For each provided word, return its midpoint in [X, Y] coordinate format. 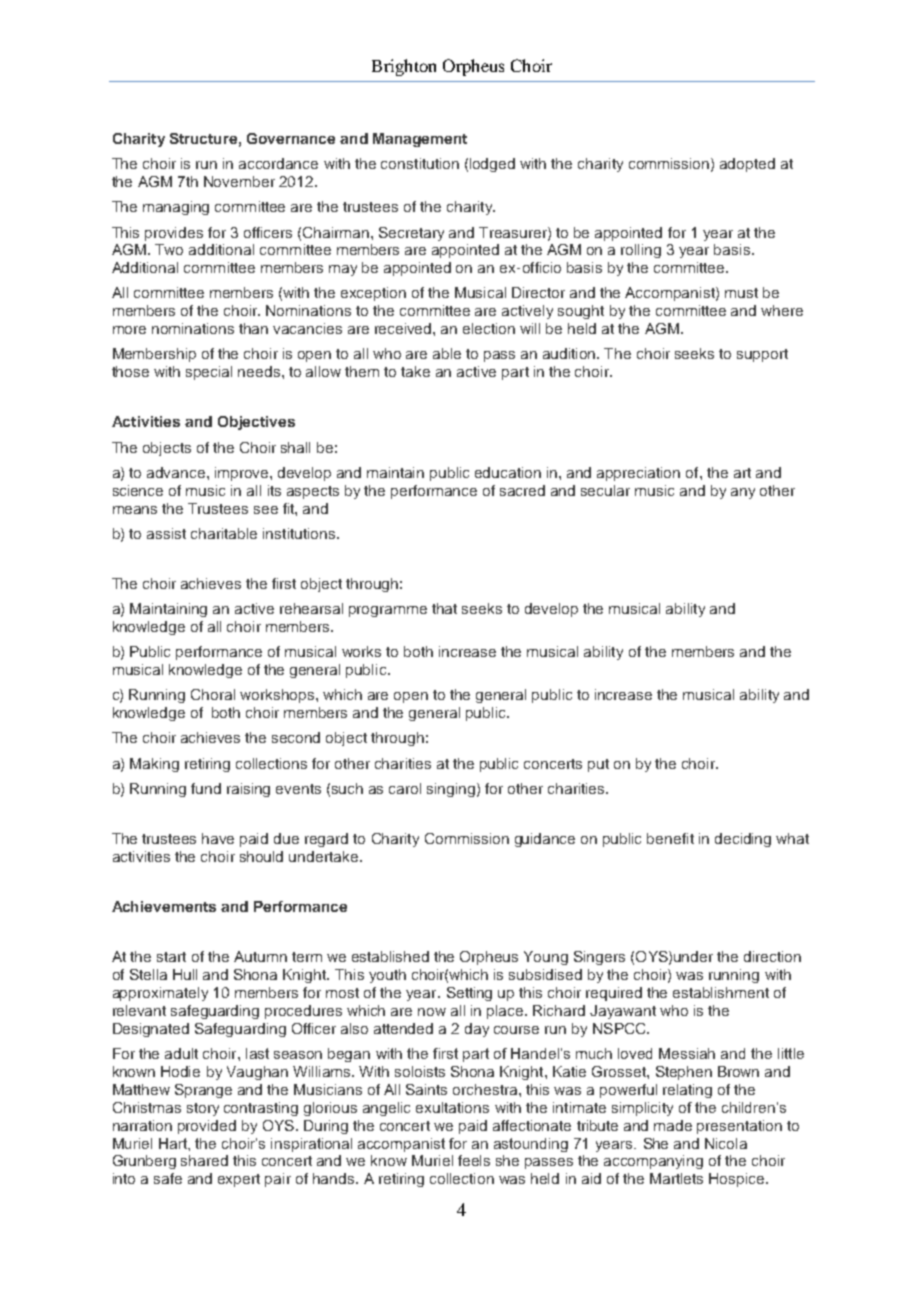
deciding [743, 840]
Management [420, 140]
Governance [291, 138]
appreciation [638, 474]
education [508, 472]
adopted [747, 165]
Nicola [726, 1143]
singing [452, 790]
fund [206, 788]
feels [474, 1160]
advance [176, 472]
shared [204, 1160]
